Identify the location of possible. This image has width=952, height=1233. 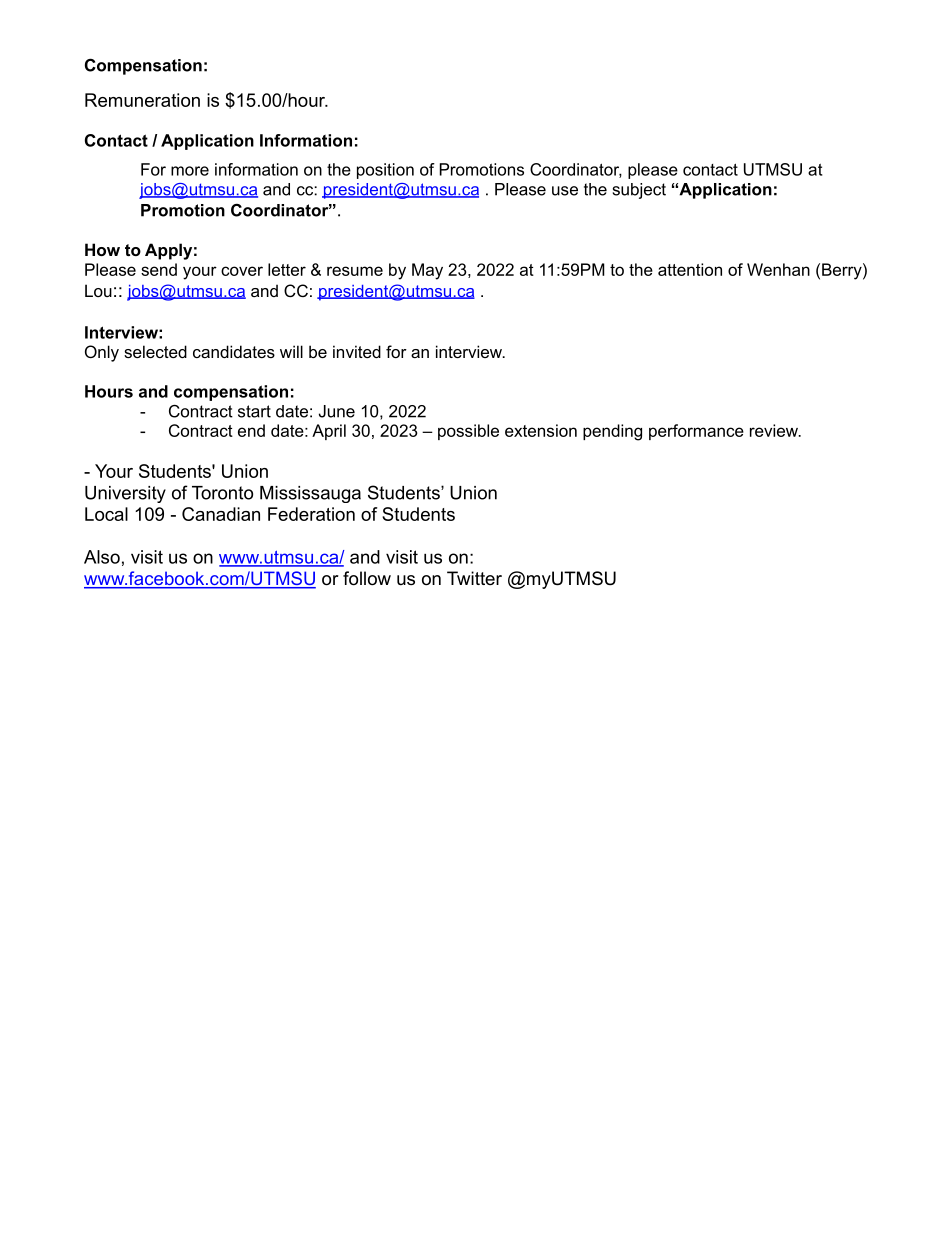
(468, 432).
